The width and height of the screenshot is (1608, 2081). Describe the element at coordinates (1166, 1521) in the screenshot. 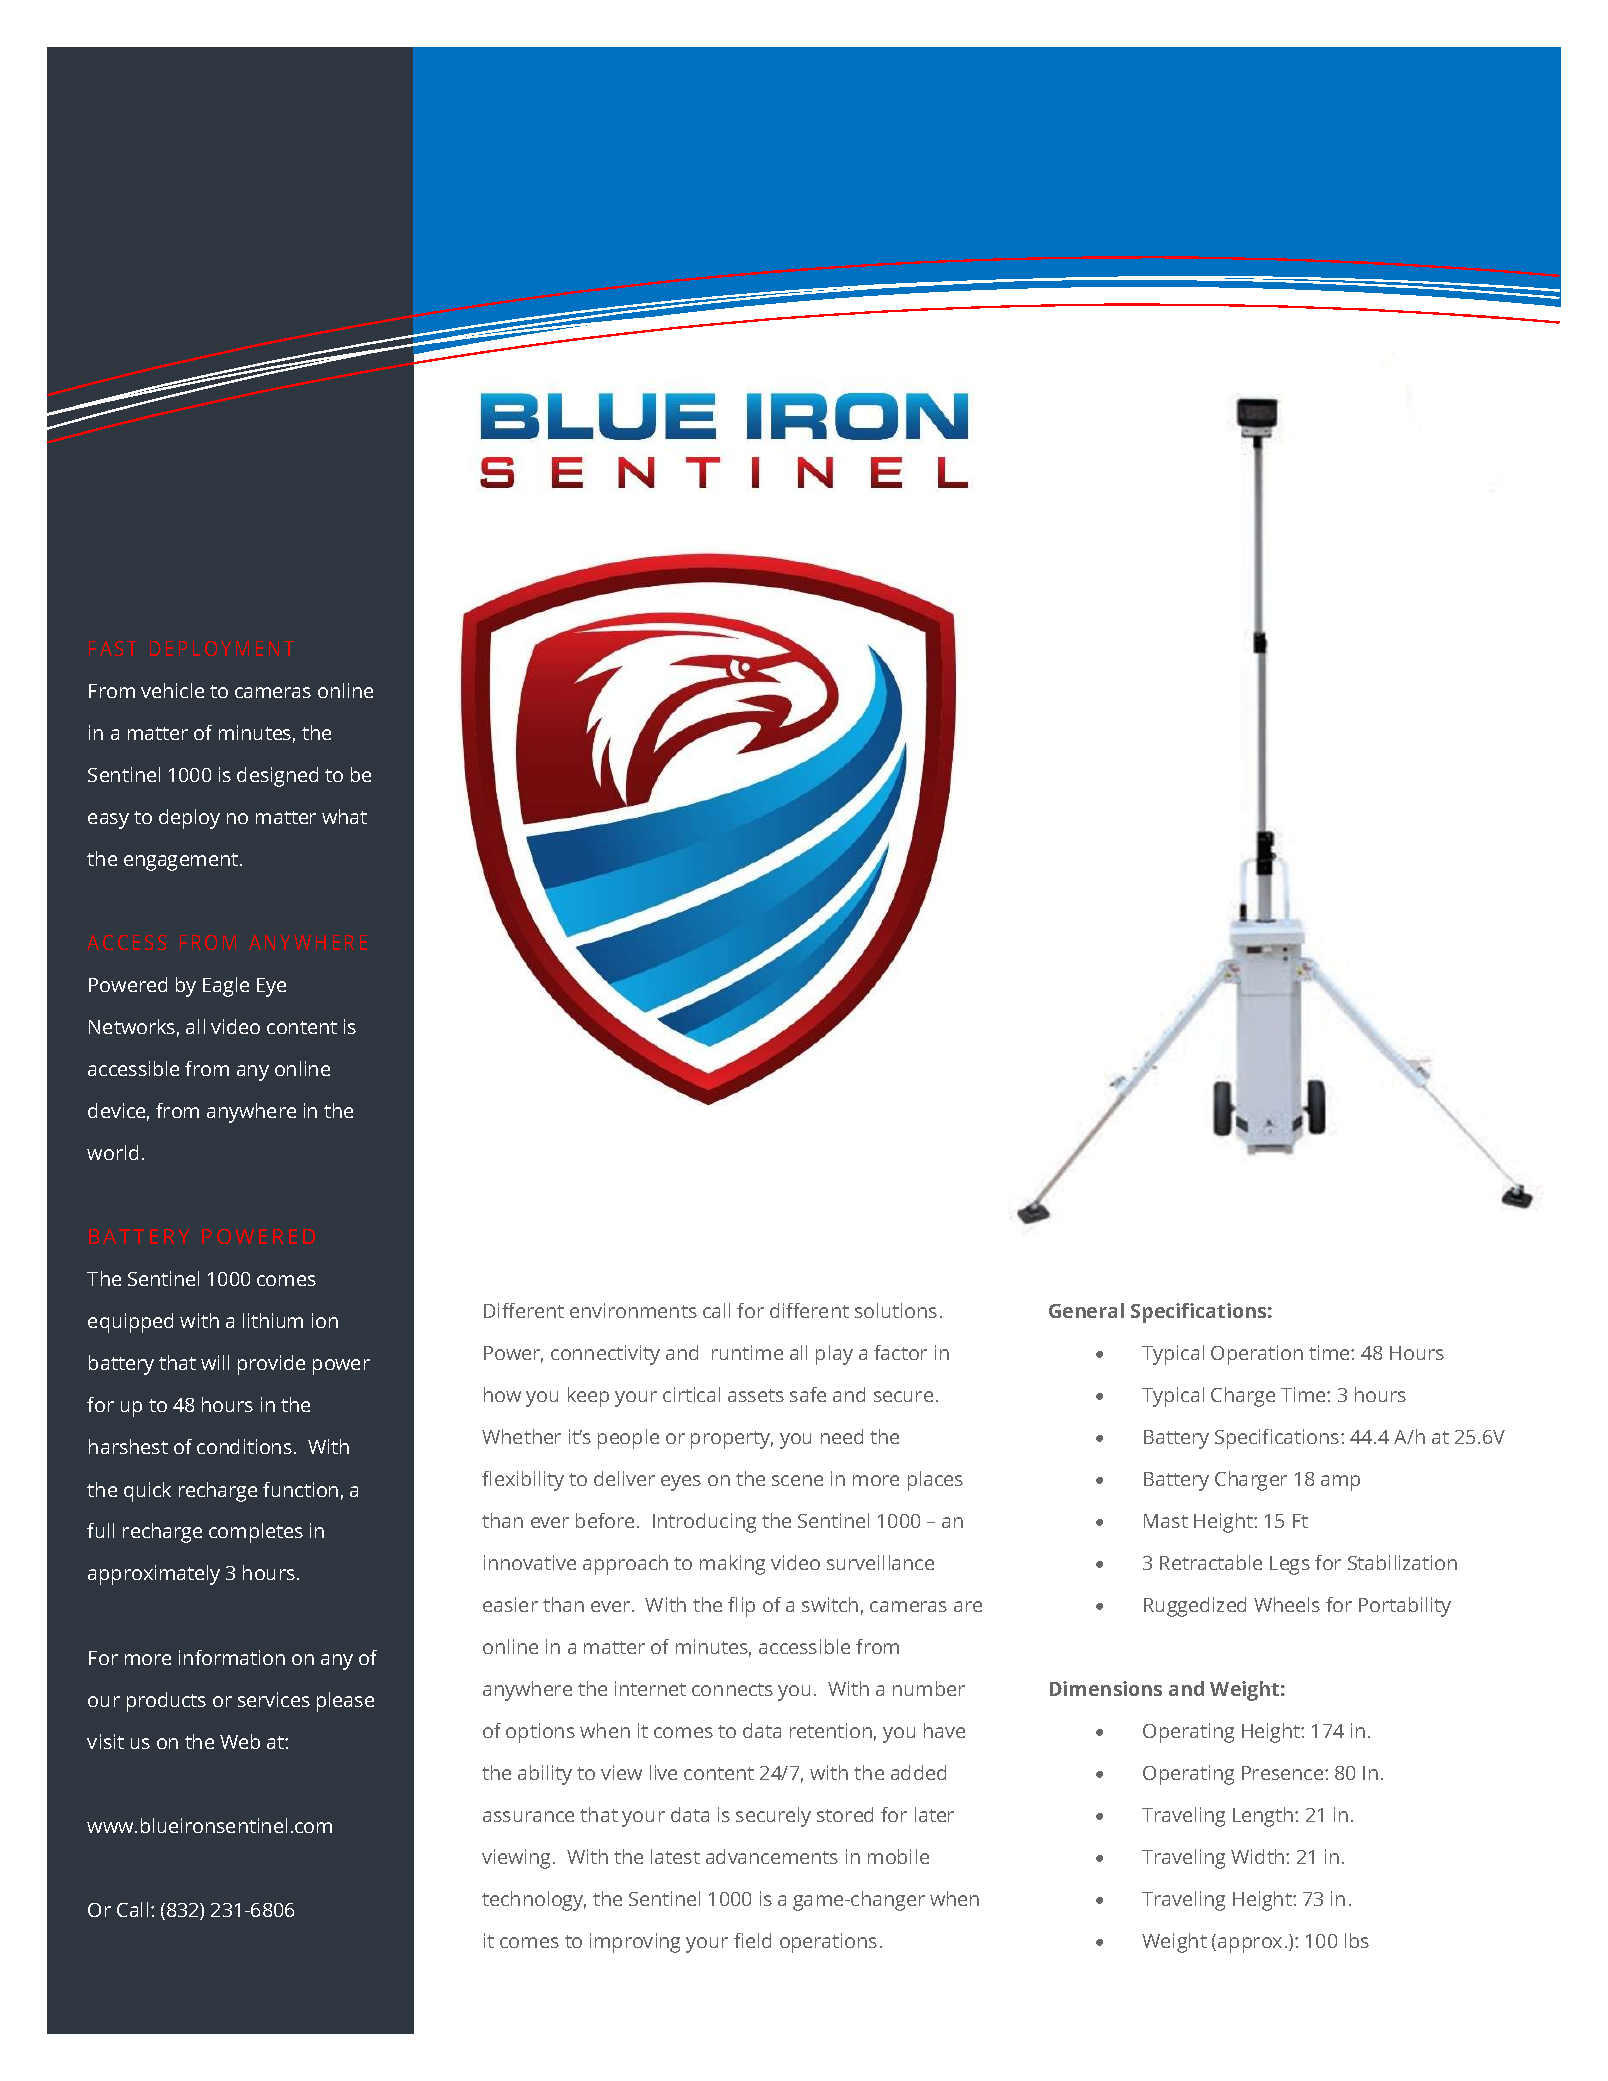

I see `Mast` at that location.
